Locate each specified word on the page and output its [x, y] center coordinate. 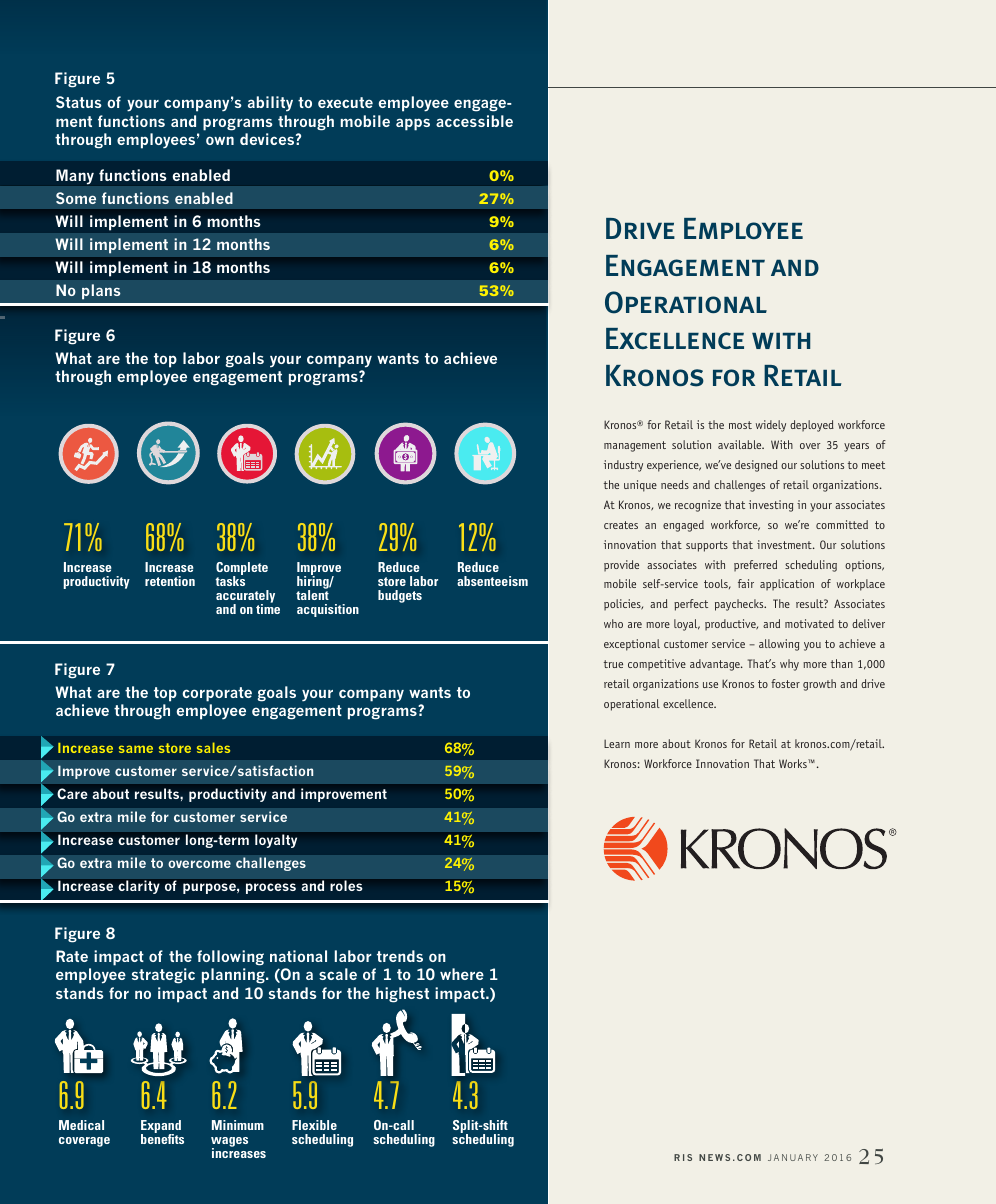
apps [413, 124]
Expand [161, 1128]
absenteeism [492, 581]
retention [170, 581]
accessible [474, 121]
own [220, 140]
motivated [809, 623]
